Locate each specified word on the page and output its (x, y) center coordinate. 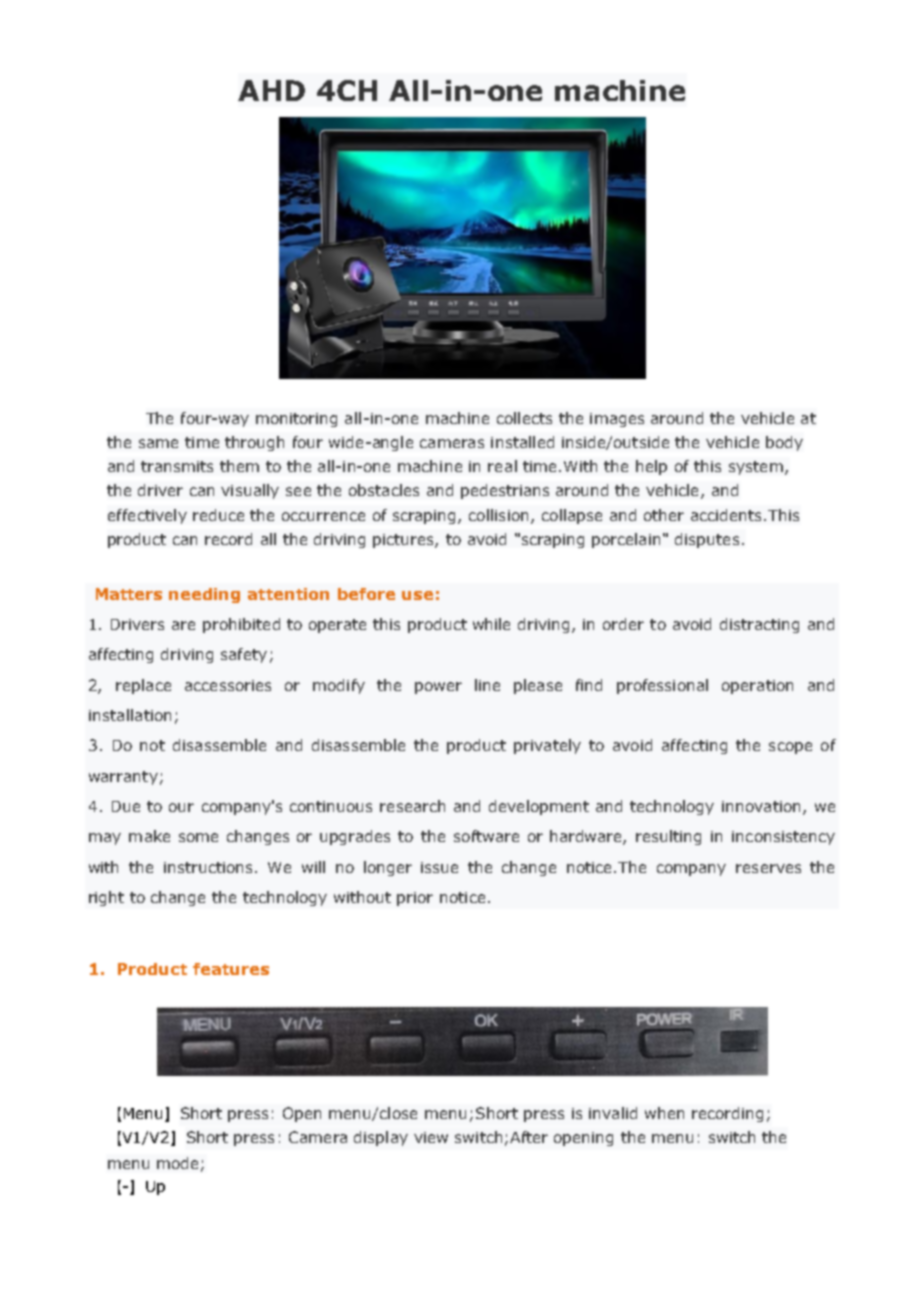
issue (439, 867)
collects (524, 418)
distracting (759, 625)
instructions (208, 867)
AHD (271, 90)
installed (522, 442)
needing (204, 595)
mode (177, 1163)
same (158, 443)
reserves (768, 868)
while (491, 624)
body (784, 443)
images (617, 420)
